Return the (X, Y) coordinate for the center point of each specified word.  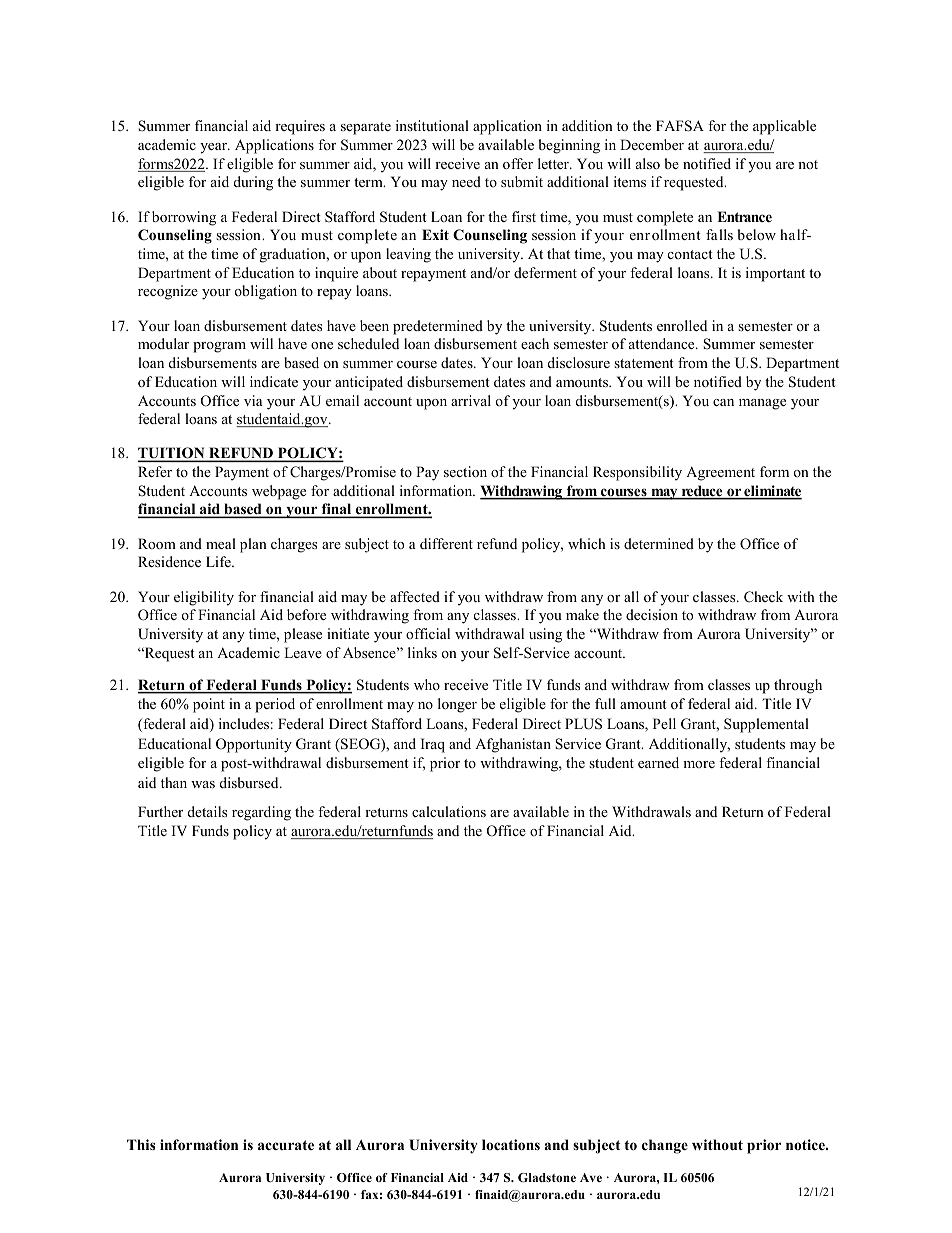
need (466, 181)
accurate (286, 1145)
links (422, 652)
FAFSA (680, 126)
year (214, 148)
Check (763, 597)
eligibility (204, 598)
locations (511, 1145)
